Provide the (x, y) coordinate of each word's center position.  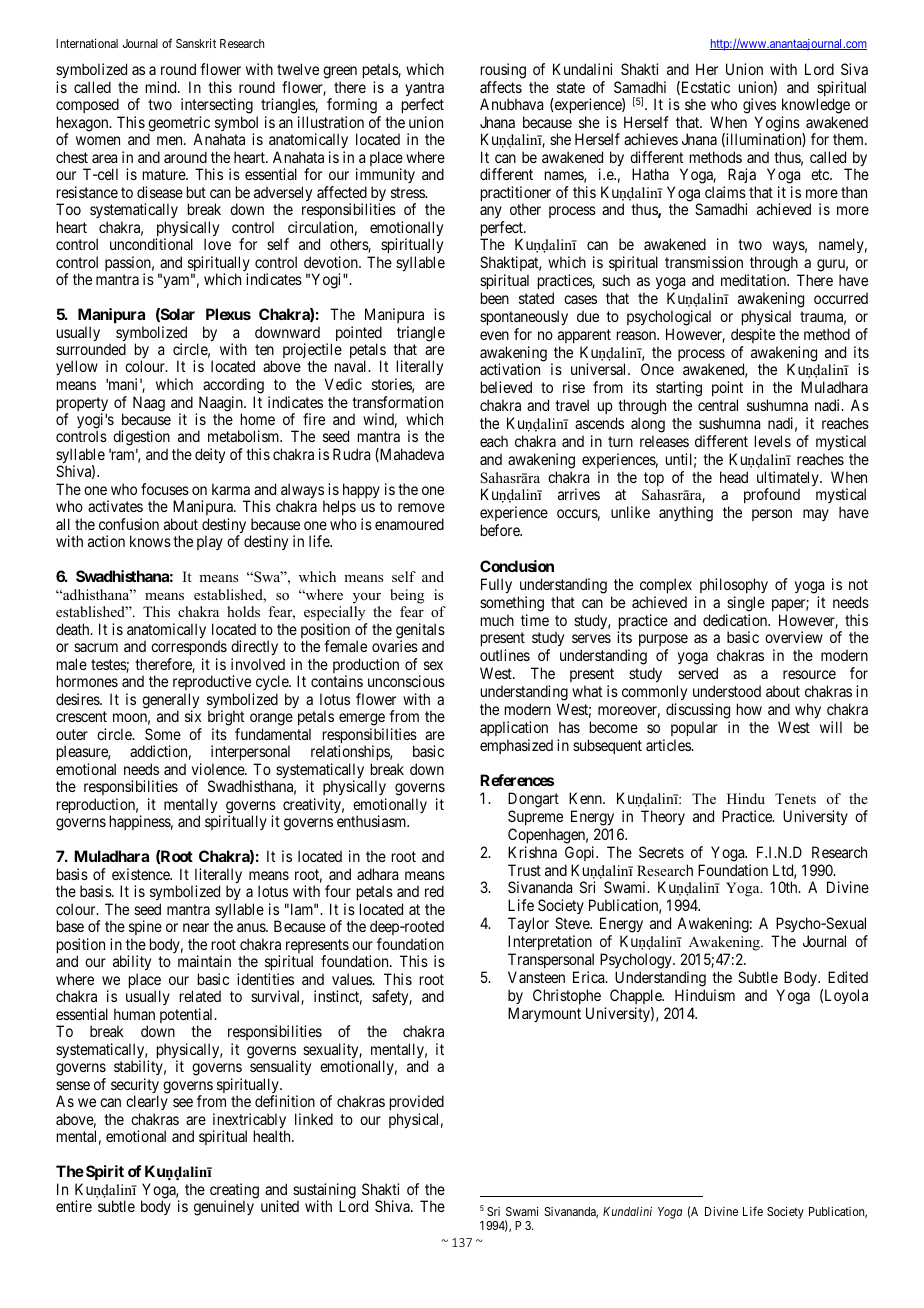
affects (501, 87)
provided (417, 1104)
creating (234, 1192)
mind (162, 87)
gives (759, 106)
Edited (848, 977)
